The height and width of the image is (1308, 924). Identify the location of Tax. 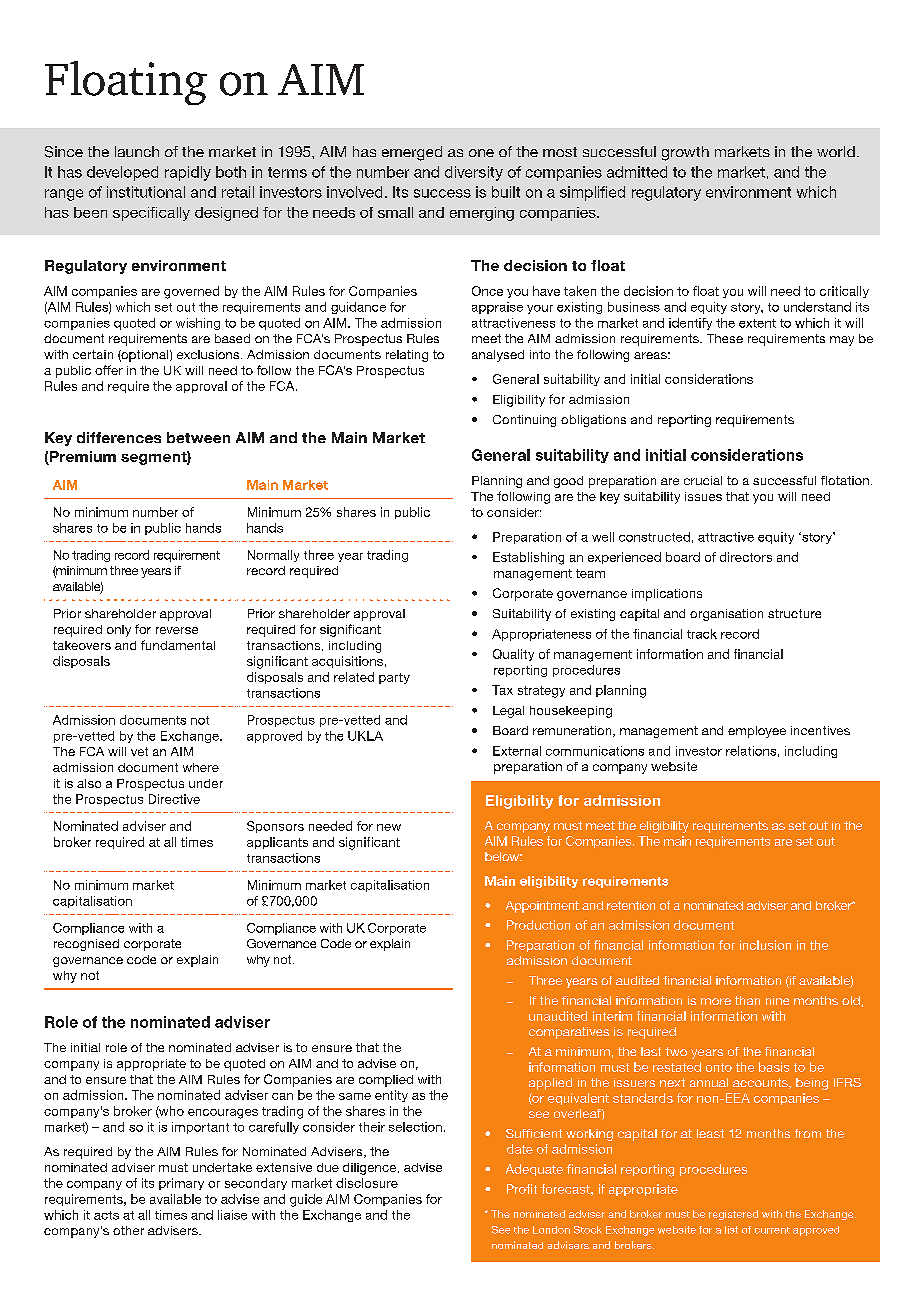
(502, 690).
